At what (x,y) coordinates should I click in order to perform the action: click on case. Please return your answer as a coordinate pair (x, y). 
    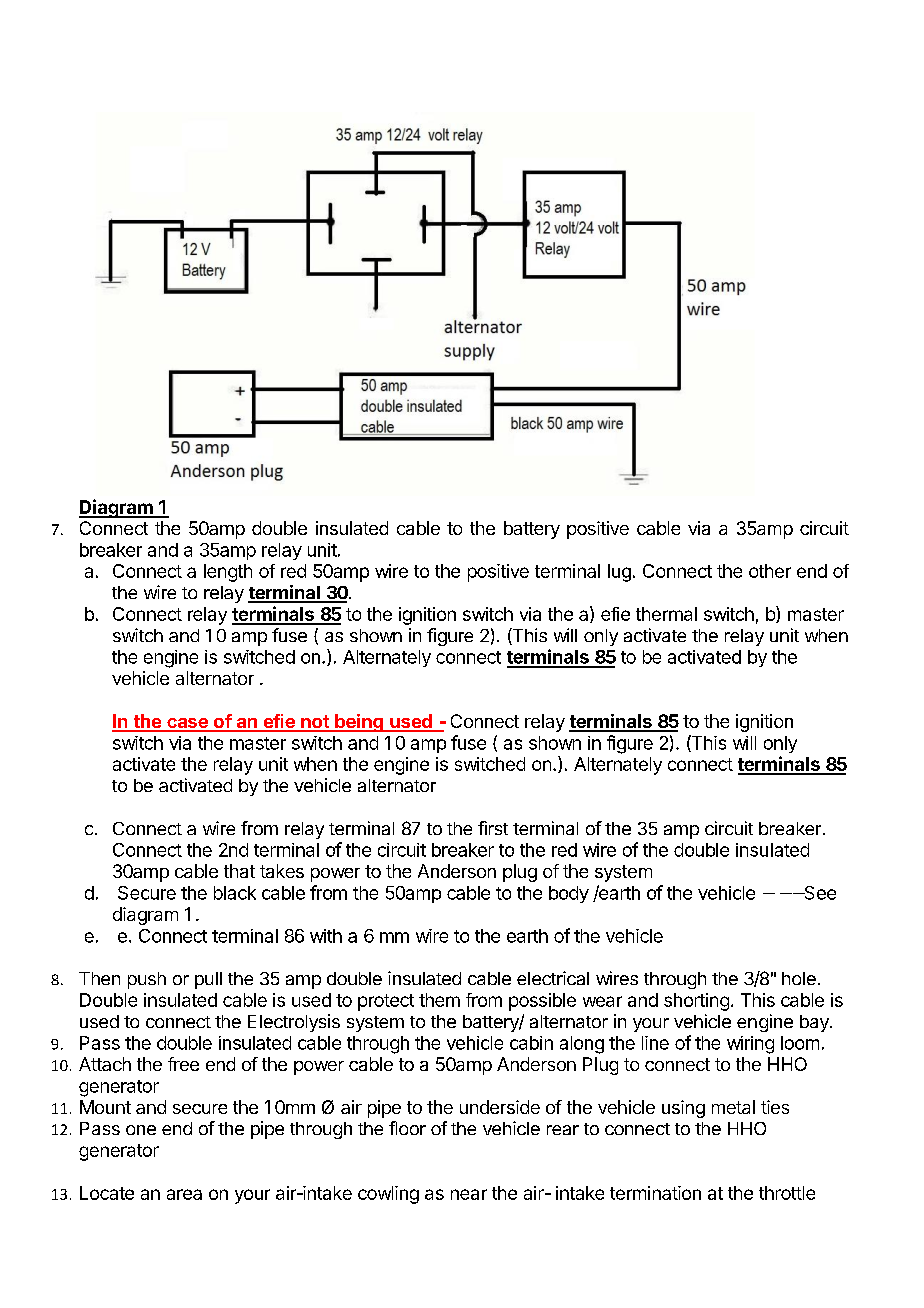
    Looking at the image, I should click on (187, 724).
